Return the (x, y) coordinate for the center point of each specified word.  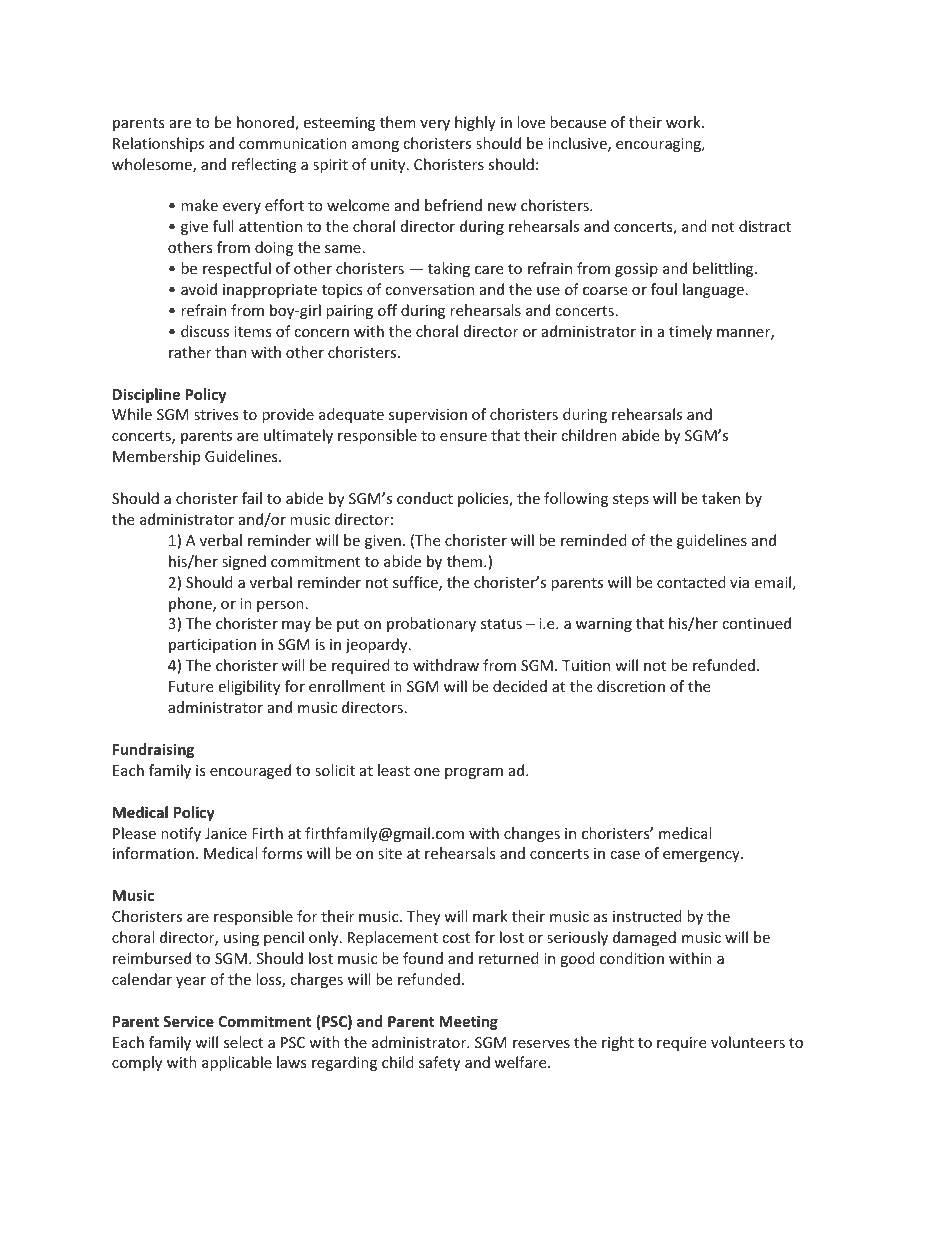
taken (721, 498)
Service (188, 1021)
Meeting (468, 1022)
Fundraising (153, 750)
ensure (463, 437)
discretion (631, 686)
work (684, 122)
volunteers (748, 1042)
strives (216, 414)
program (474, 773)
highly (475, 123)
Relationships (158, 144)
